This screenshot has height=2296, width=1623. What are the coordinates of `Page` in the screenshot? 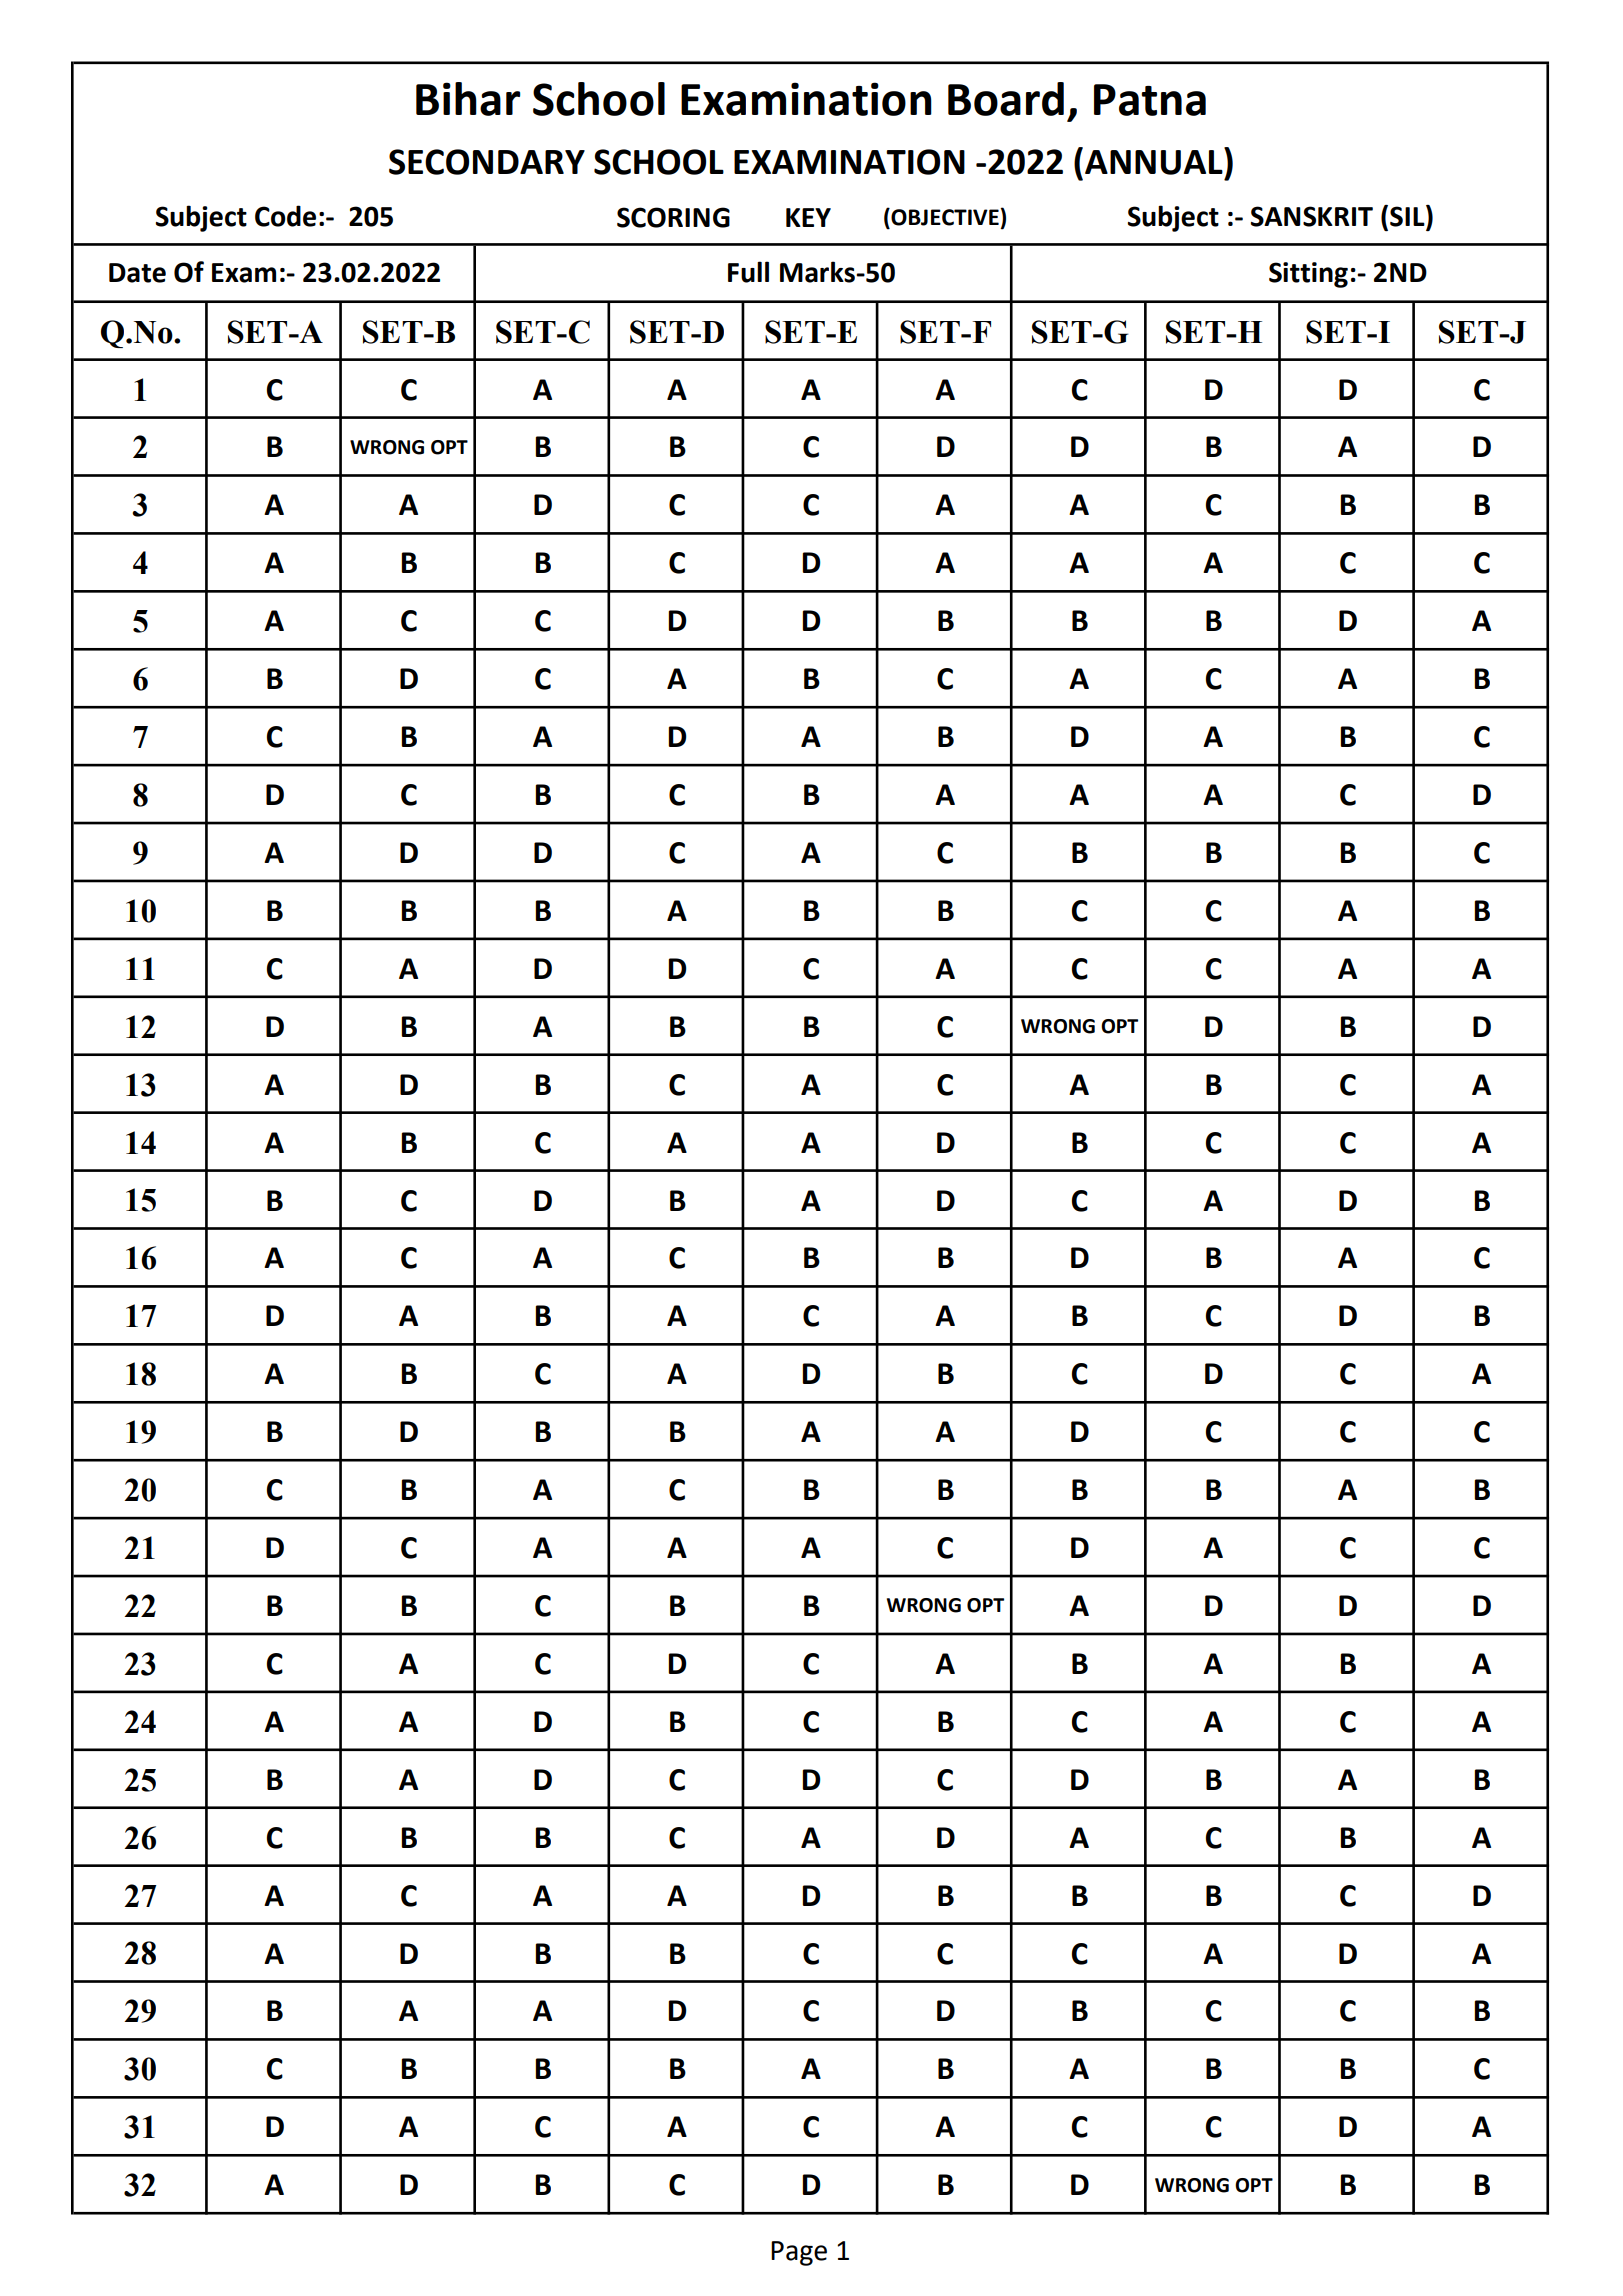 It's located at (799, 2253).
